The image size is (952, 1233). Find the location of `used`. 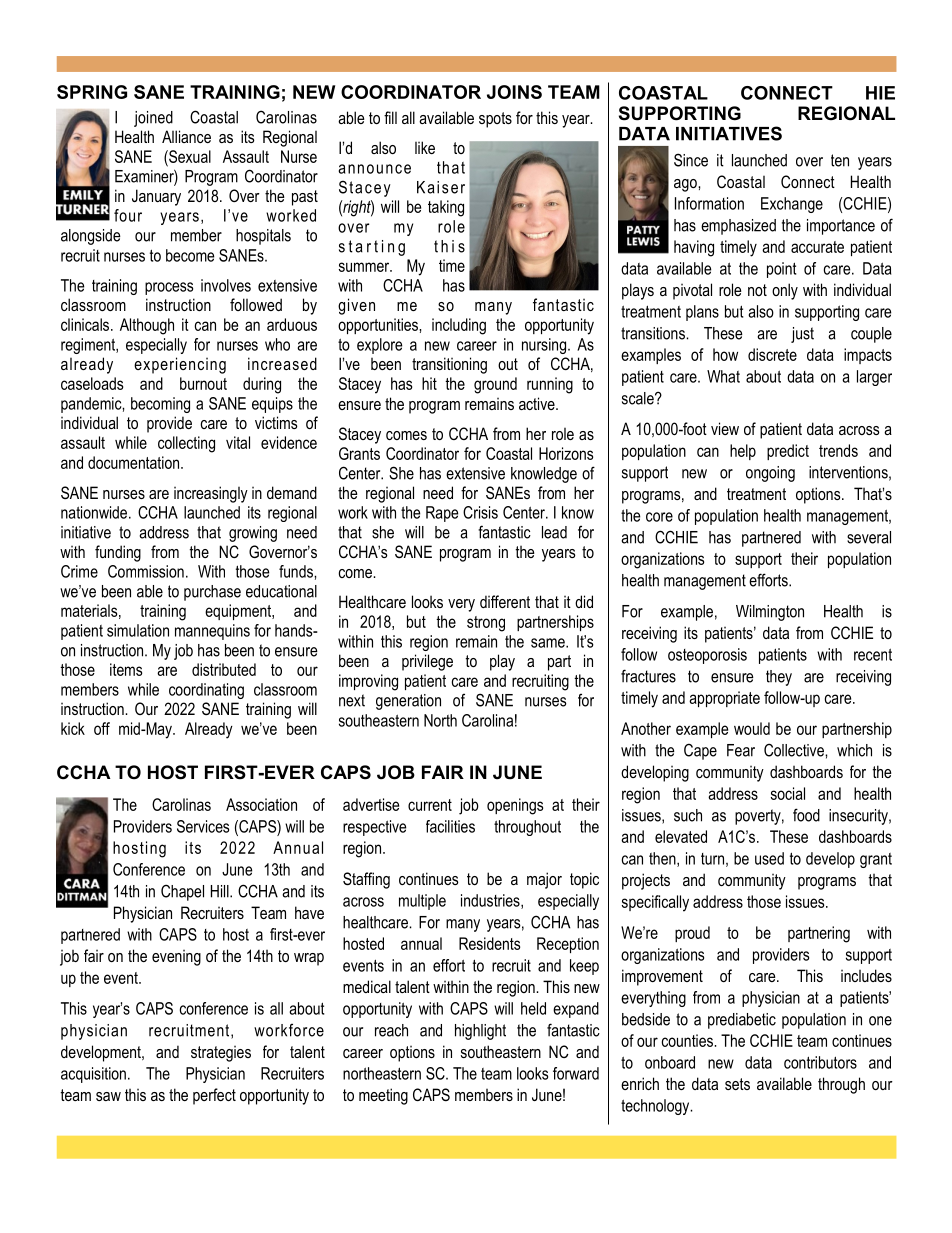

used is located at coordinates (769, 858).
